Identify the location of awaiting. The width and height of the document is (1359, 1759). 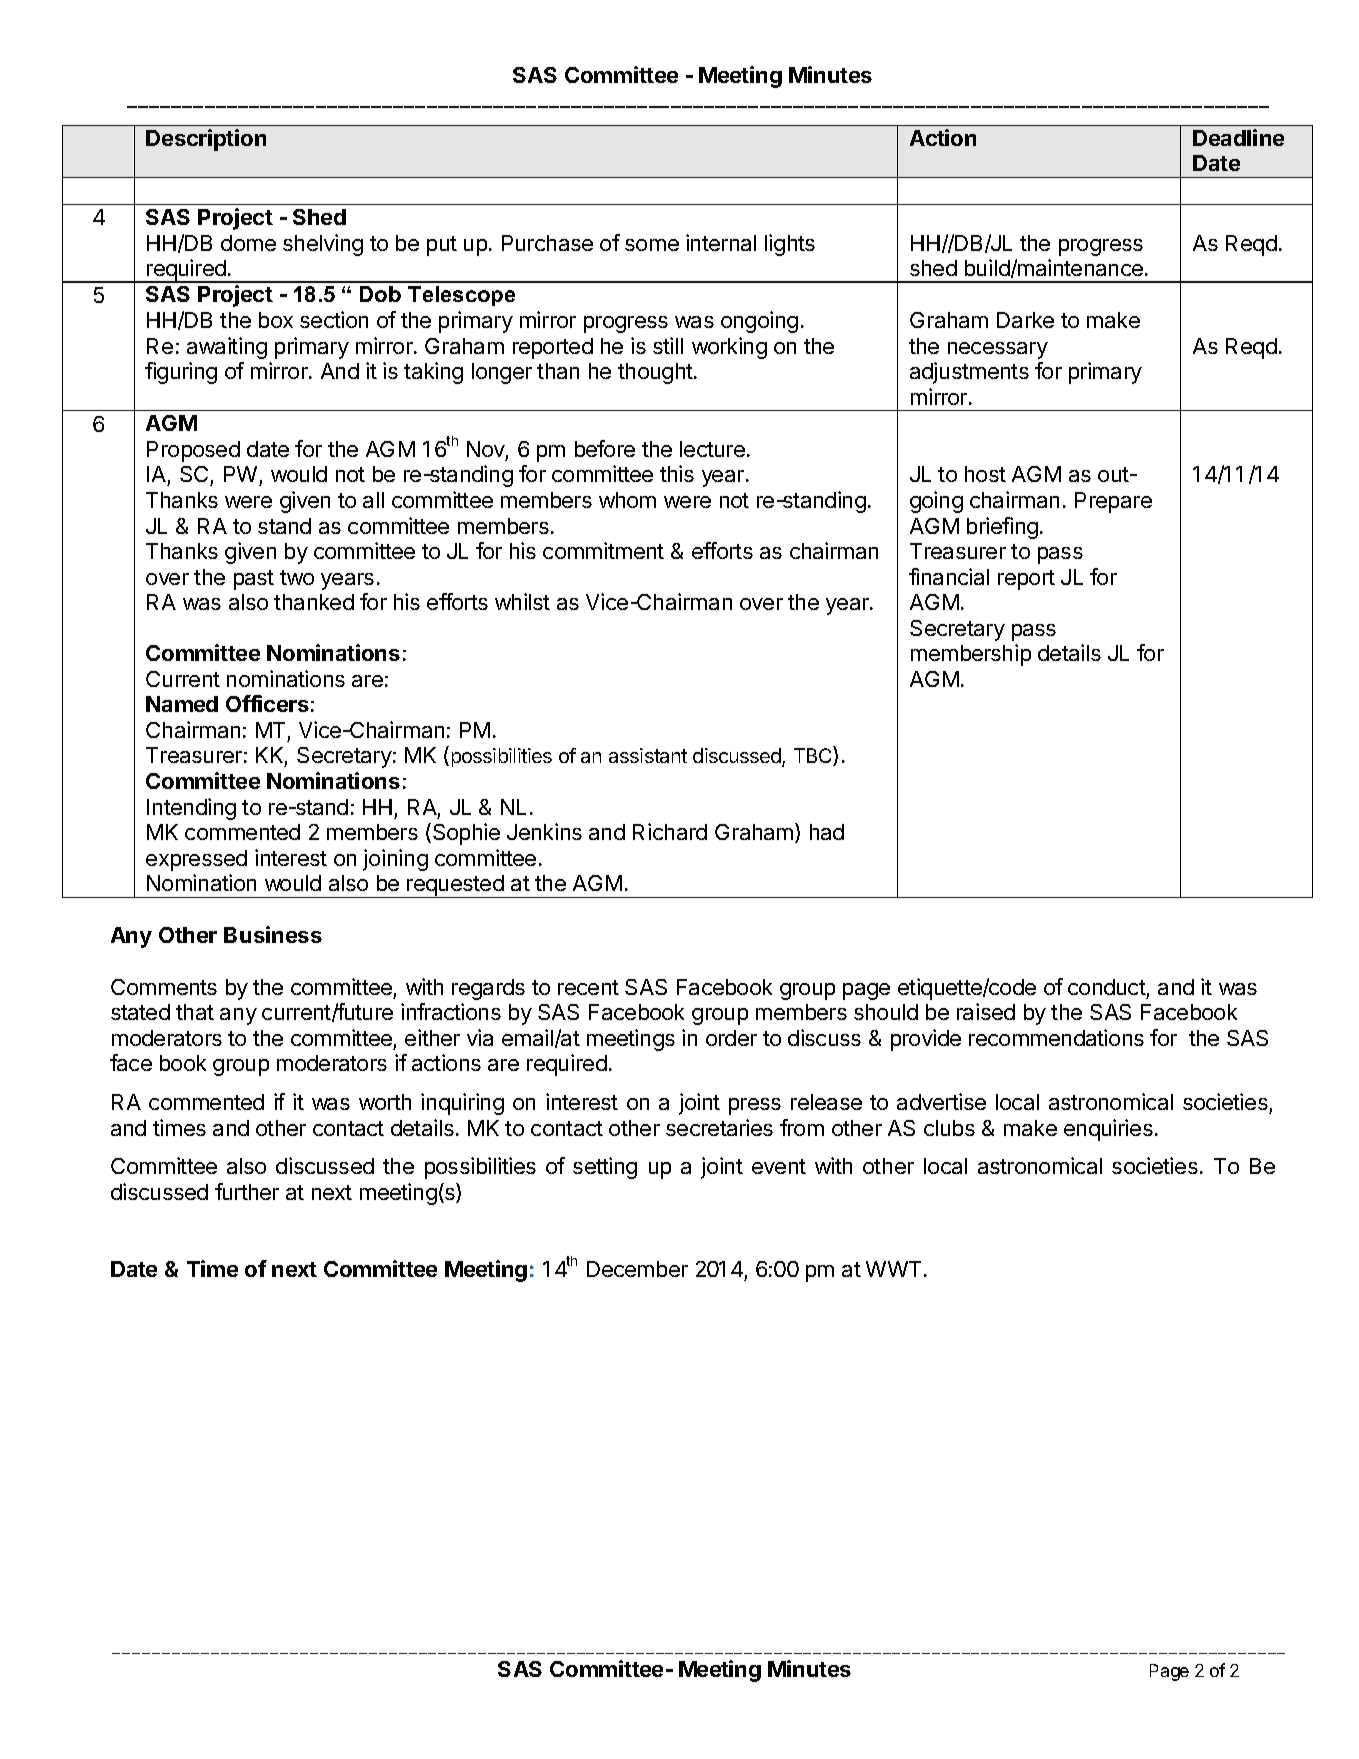
(227, 348).
